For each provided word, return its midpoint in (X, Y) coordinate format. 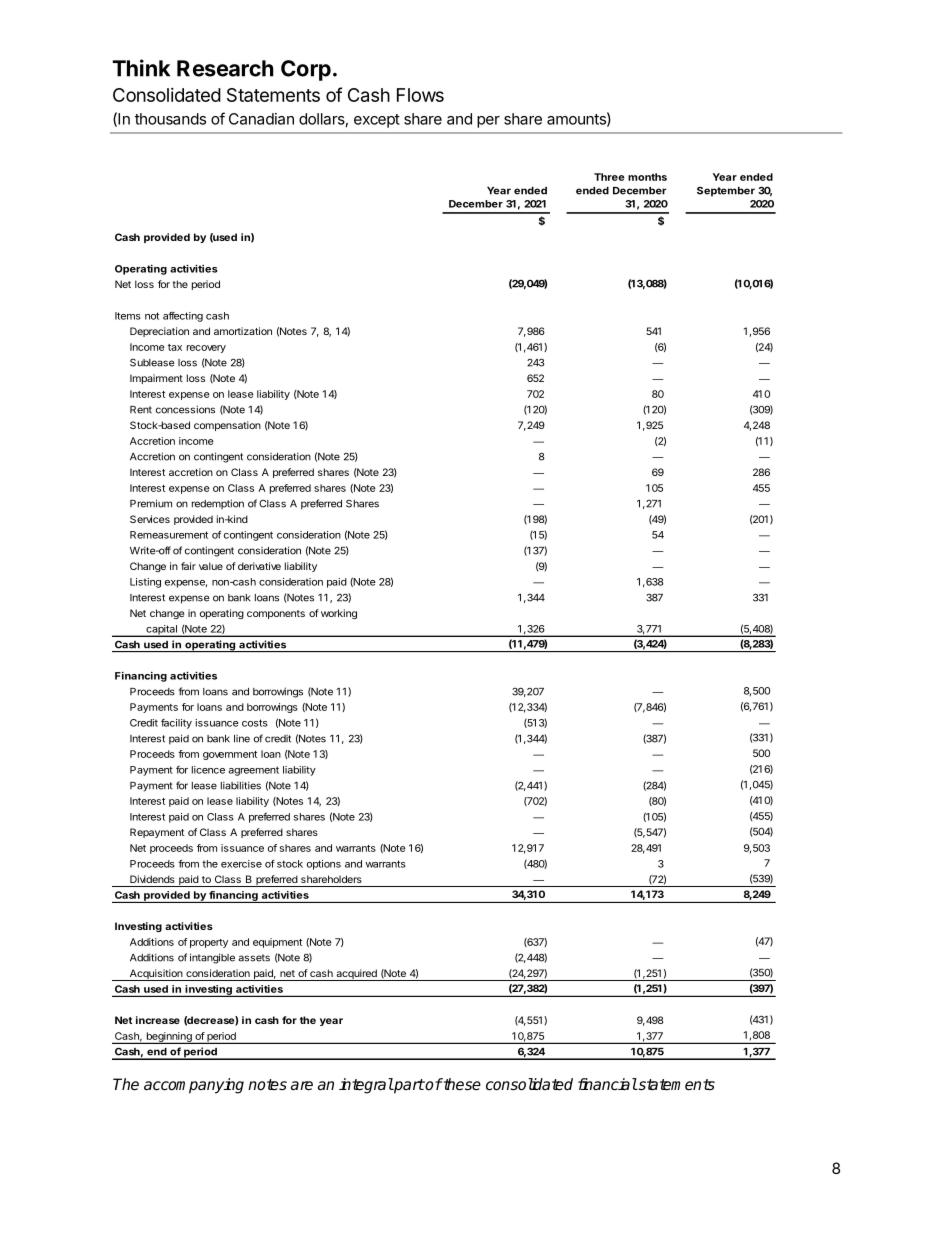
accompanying (194, 1086)
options (324, 865)
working (339, 614)
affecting (183, 317)
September (726, 191)
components (276, 614)
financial (607, 1084)
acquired (356, 975)
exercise (241, 864)
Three (609, 177)
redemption (218, 504)
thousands (170, 119)
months (647, 177)
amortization (243, 331)
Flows (420, 95)
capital (161, 631)
